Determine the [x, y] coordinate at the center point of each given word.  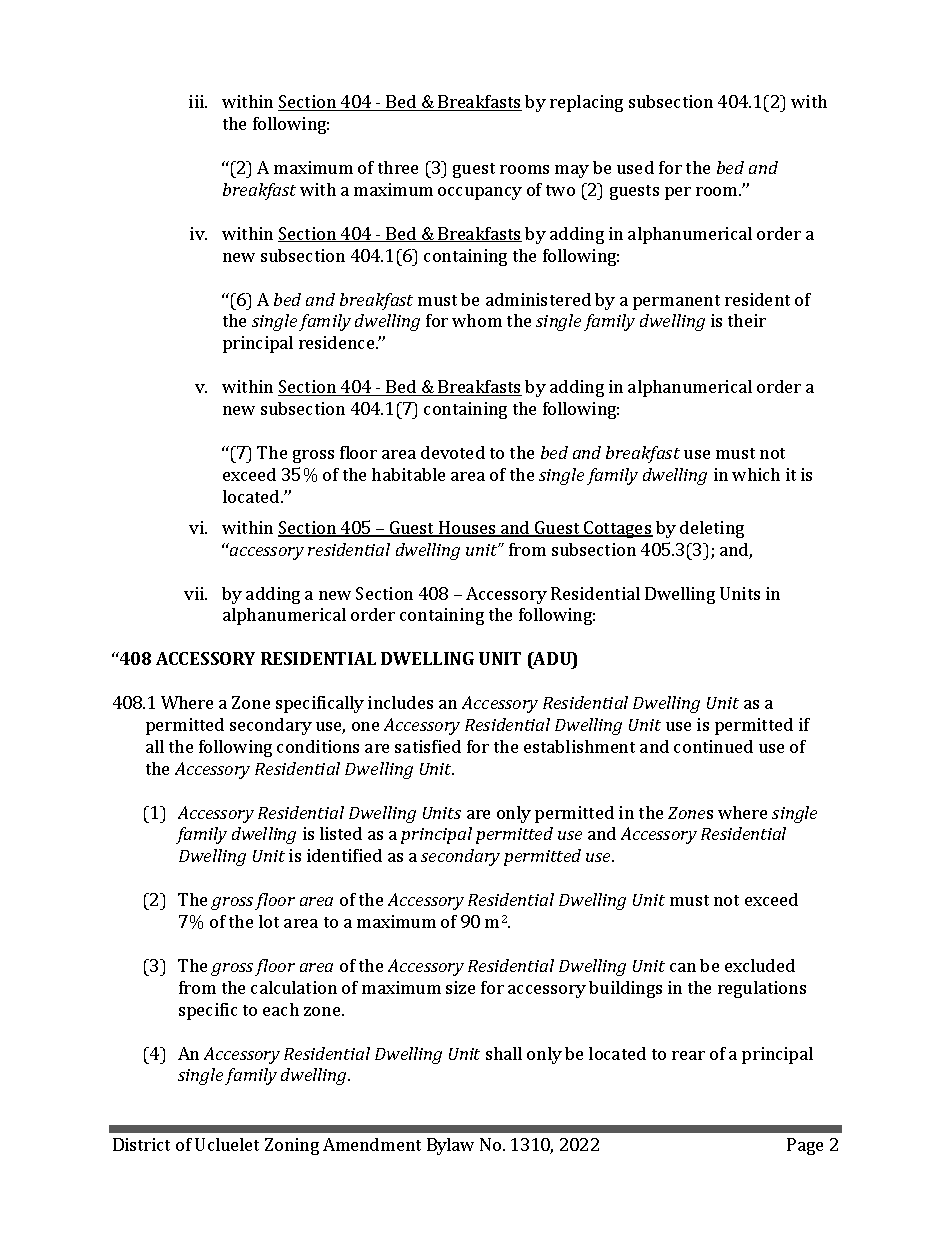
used [635, 167]
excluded [760, 965]
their [747, 320]
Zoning [292, 1146]
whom [477, 320]
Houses [467, 529]
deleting [712, 529]
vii [195, 593]
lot [269, 921]
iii [197, 101]
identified [344, 855]
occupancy [480, 193]
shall [504, 1053]
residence [338, 342]
